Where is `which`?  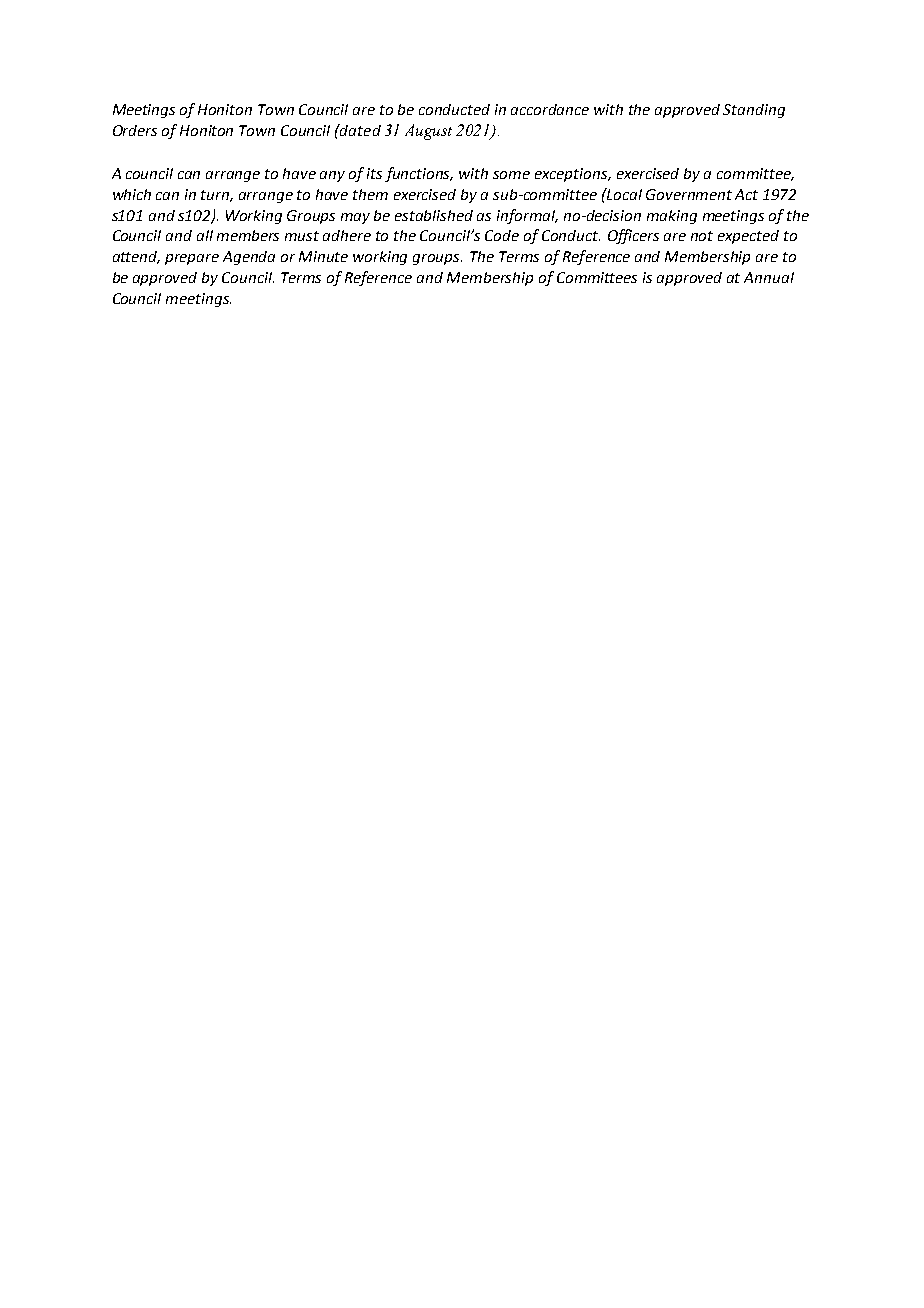
which is located at coordinates (132, 194).
